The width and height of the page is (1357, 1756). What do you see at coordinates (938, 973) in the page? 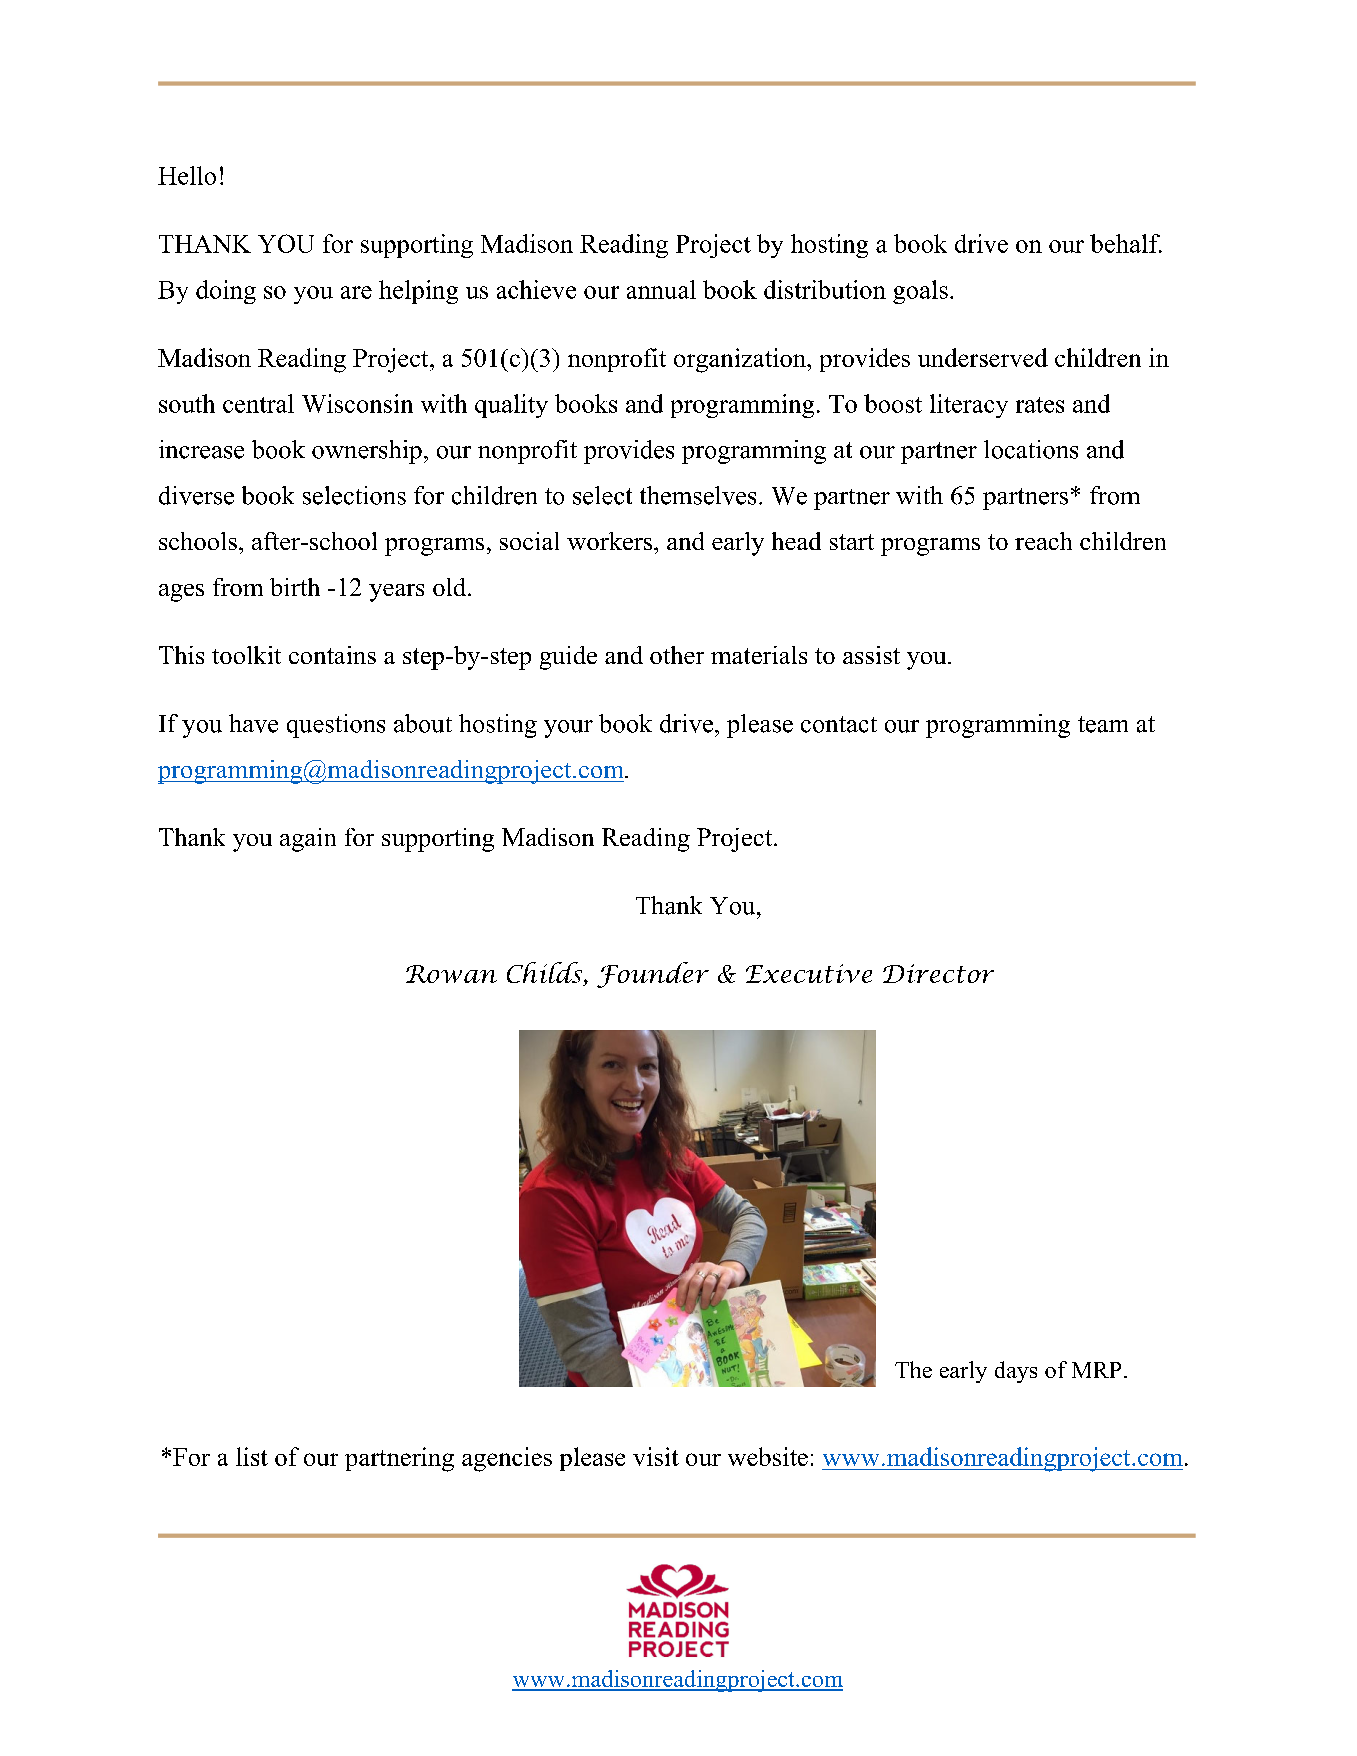
I see `Director` at bounding box center [938, 973].
